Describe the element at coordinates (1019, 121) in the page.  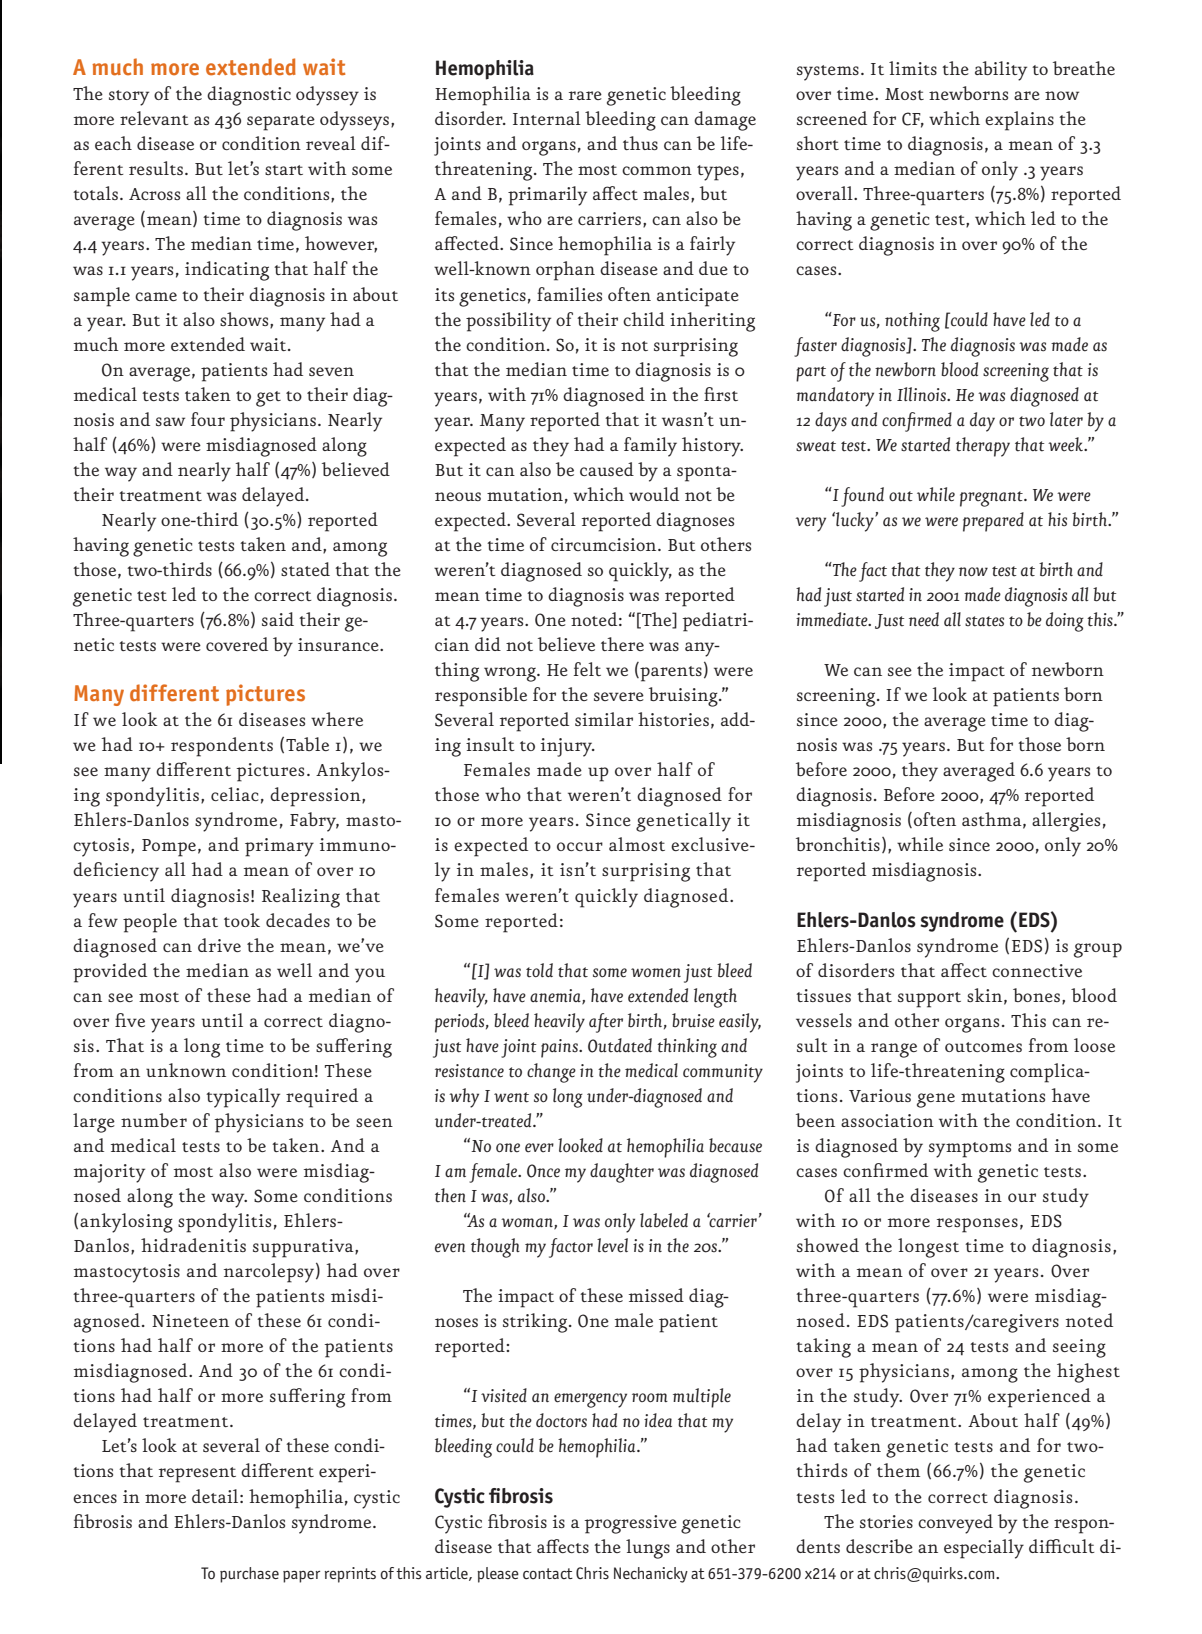
I see `explains` at that location.
